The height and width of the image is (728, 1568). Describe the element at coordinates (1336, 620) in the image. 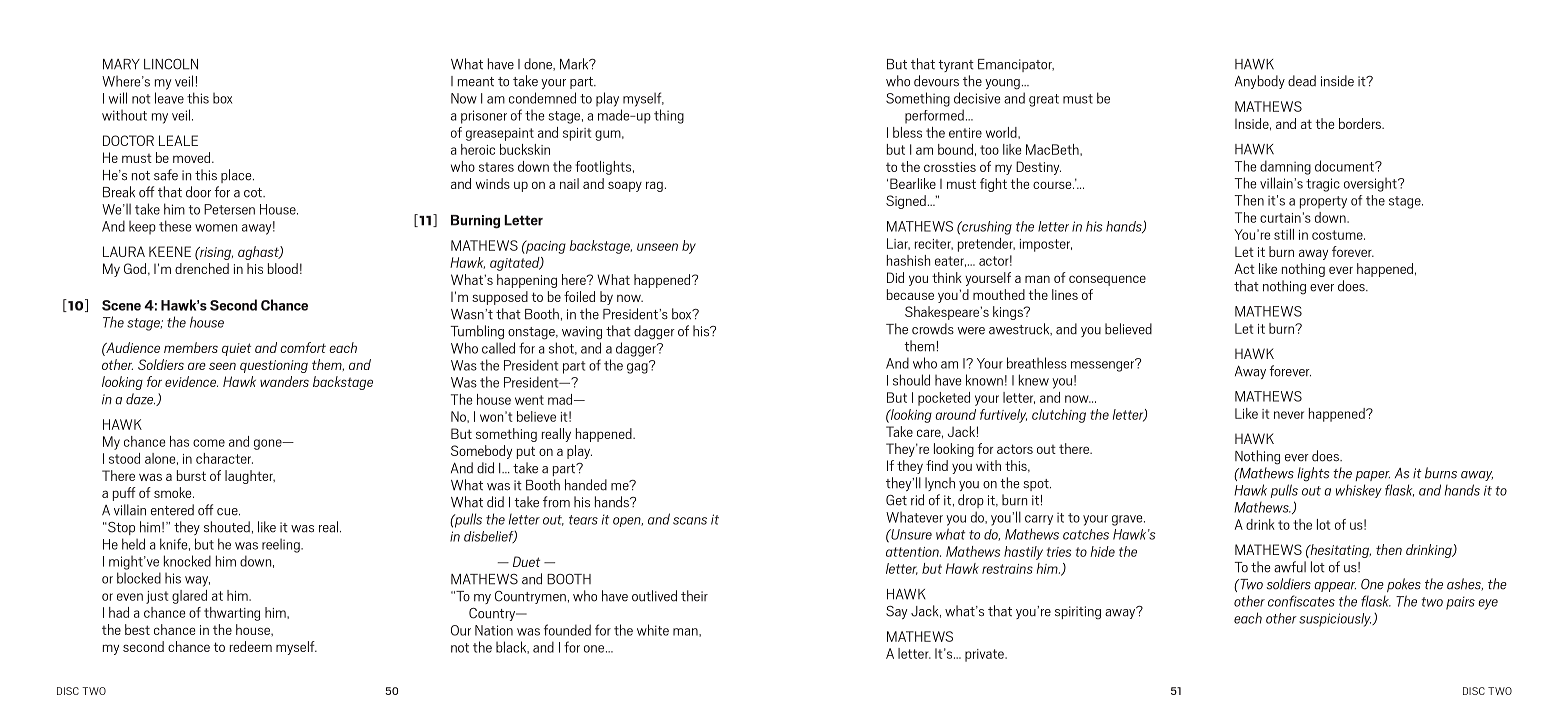

I see `suspiciously` at that location.
